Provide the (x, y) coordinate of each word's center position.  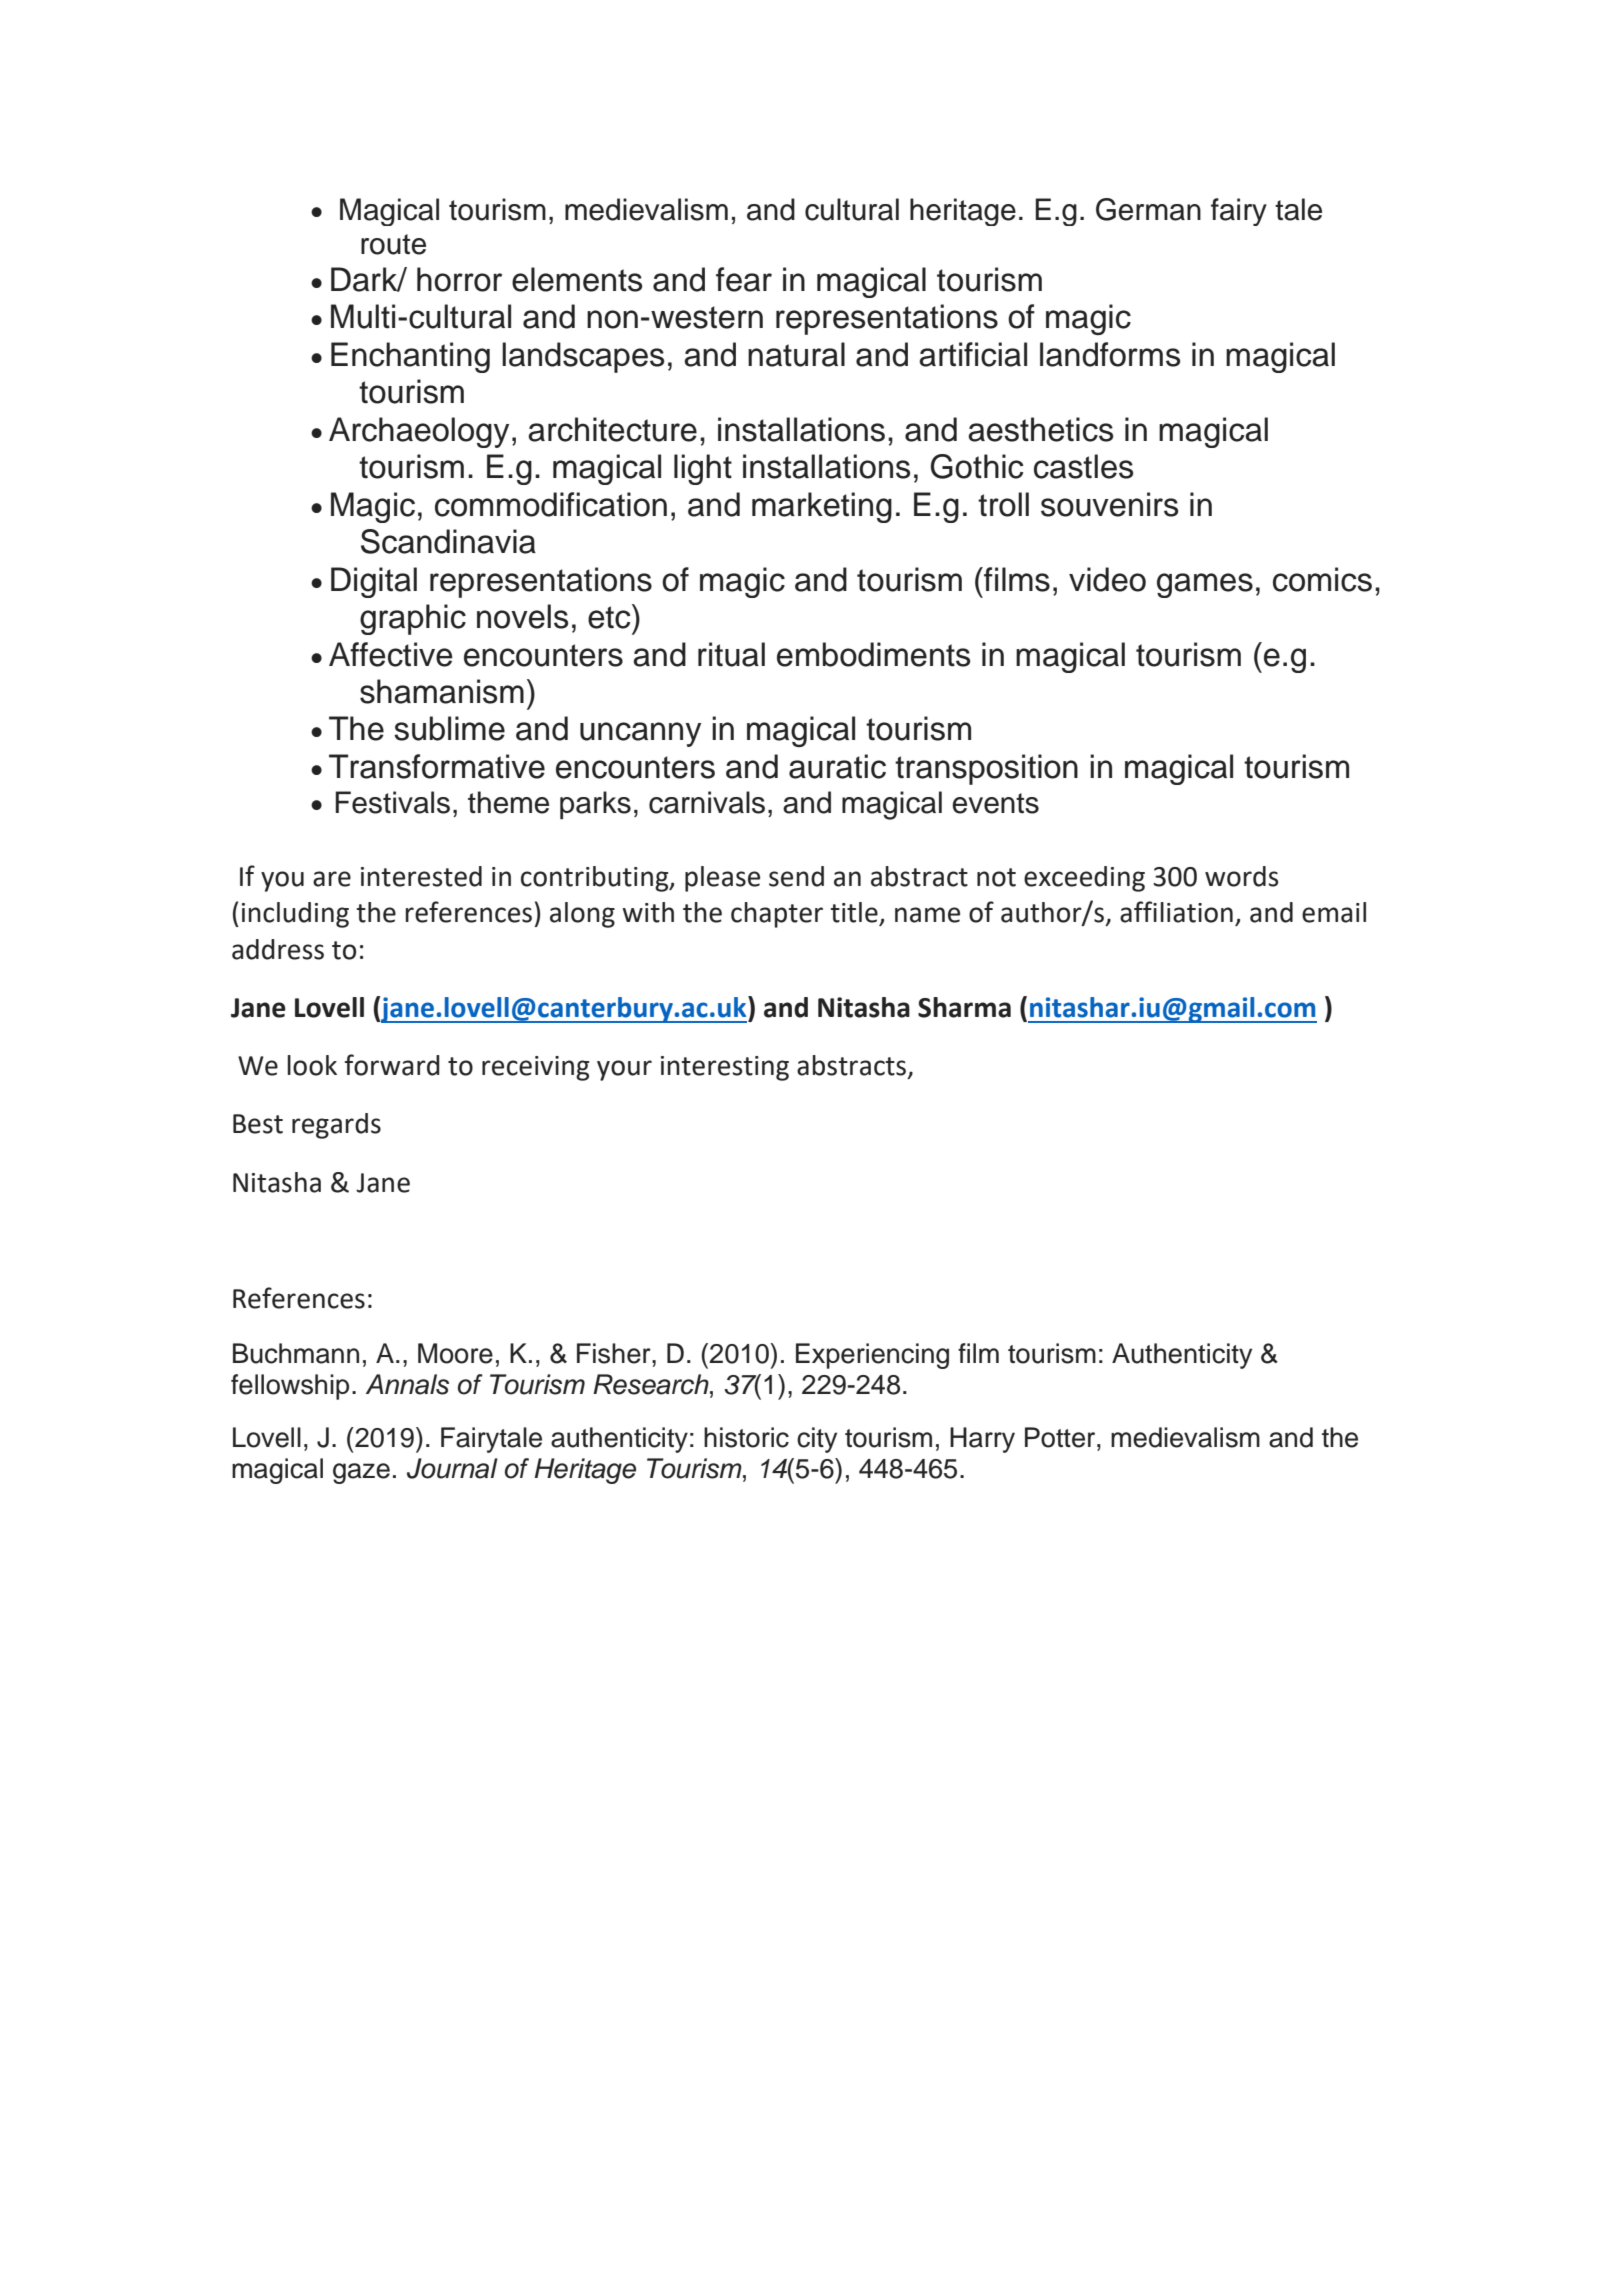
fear (744, 279)
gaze (361, 1473)
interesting (725, 1068)
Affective (391, 654)
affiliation (1176, 912)
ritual (731, 654)
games (1205, 585)
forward (392, 1065)
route (393, 244)
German (1148, 209)
